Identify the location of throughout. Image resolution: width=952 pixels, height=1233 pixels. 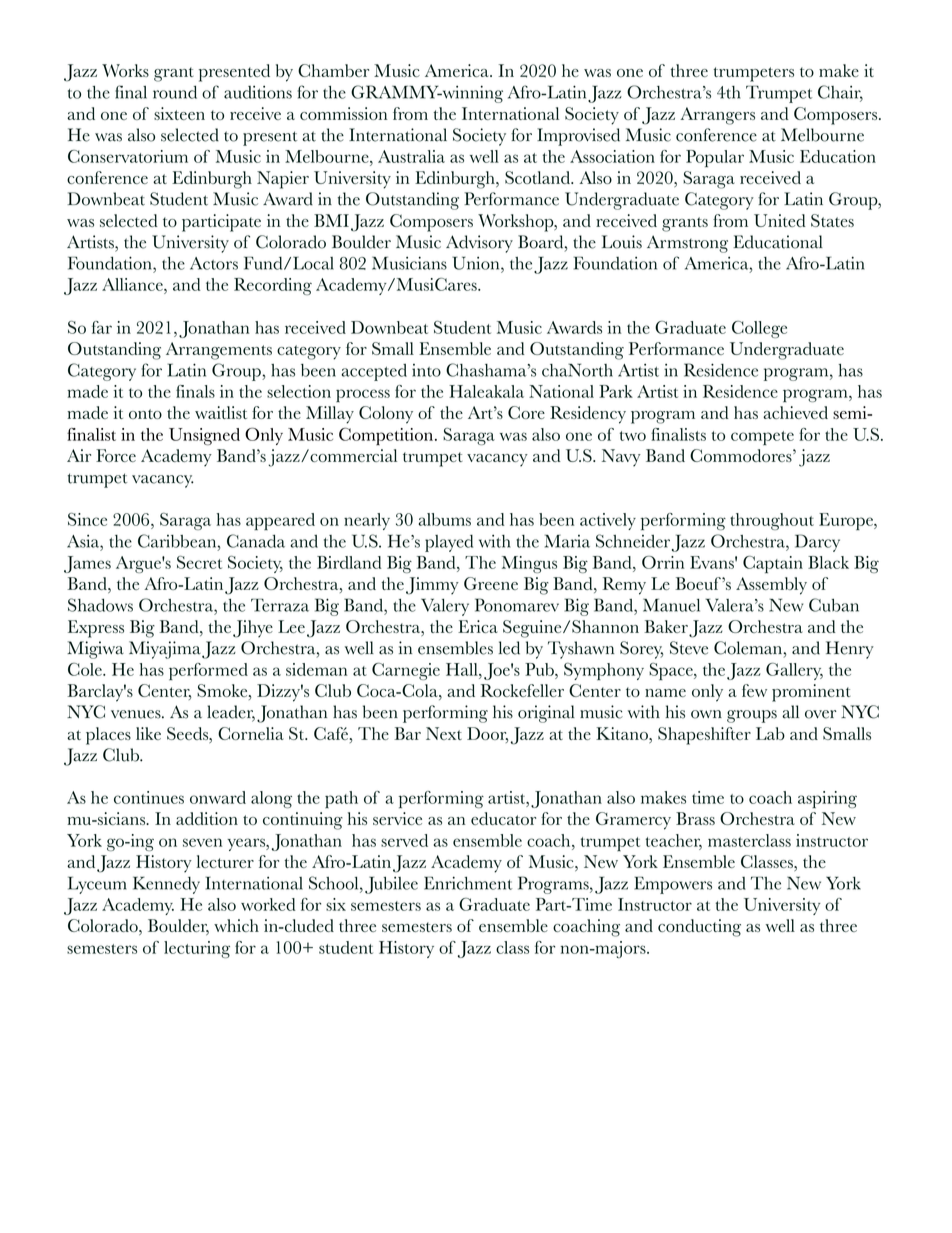
(772, 521).
